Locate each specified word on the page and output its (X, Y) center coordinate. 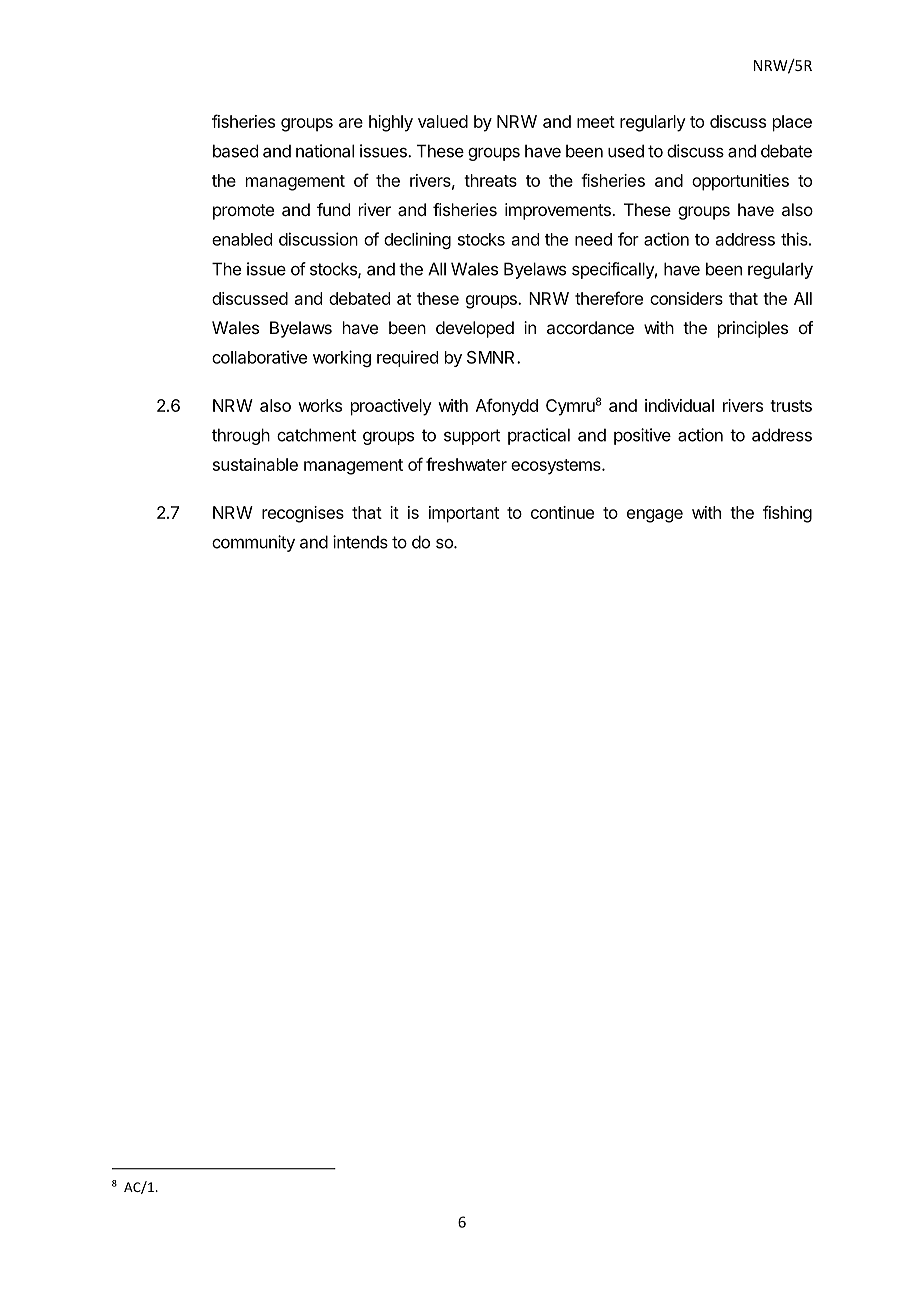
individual (679, 405)
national (325, 151)
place (792, 123)
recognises (303, 514)
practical (539, 436)
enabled (242, 239)
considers (686, 298)
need (593, 239)
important (464, 514)
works (320, 405)
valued (443, 121)
